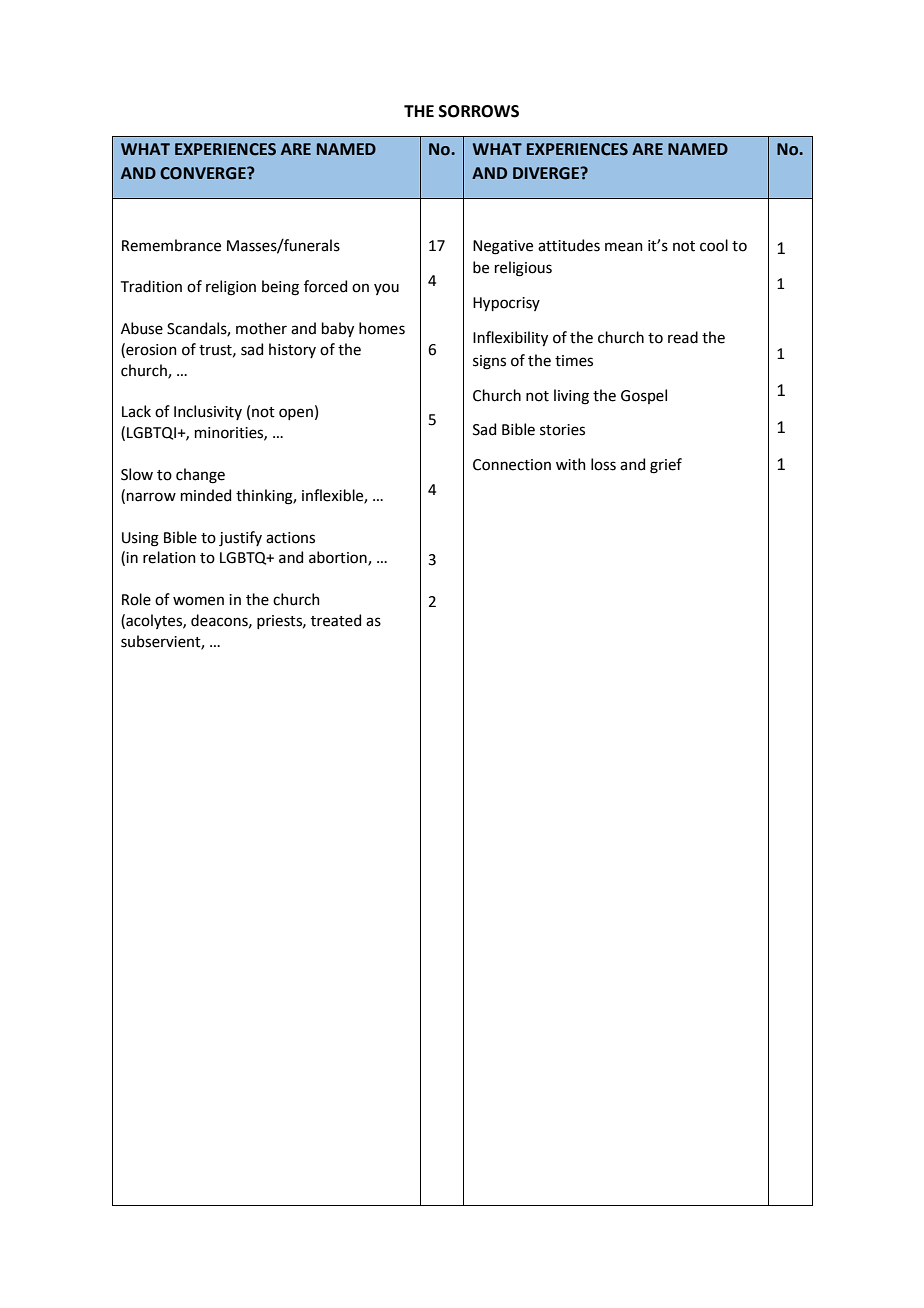 This screenshot has width=924, height=1308. Describe the element at coordinates (479, 111) in the screenshot. I see `SORROWS` at that location.
